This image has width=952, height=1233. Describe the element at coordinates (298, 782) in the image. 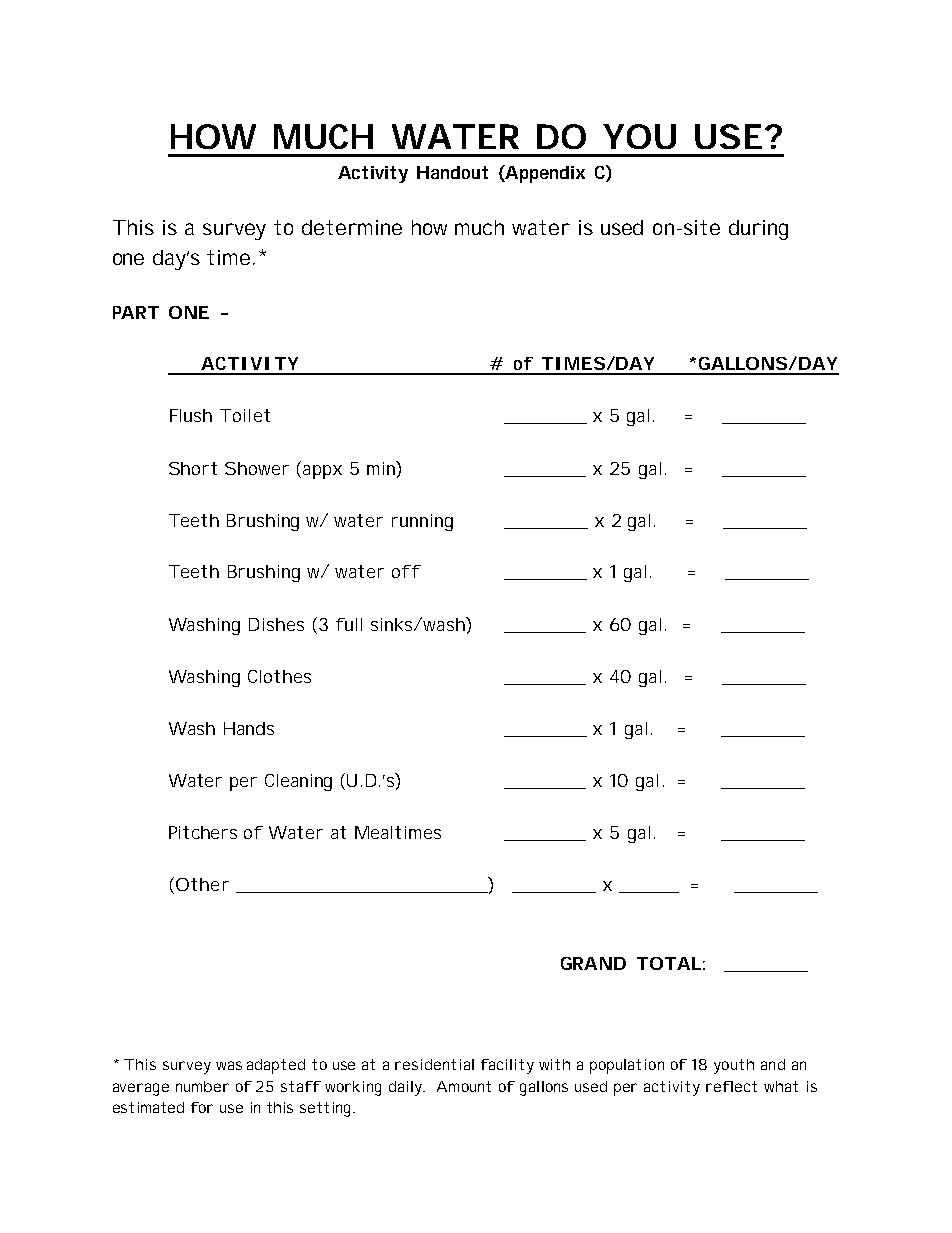

I see `Cleaning` at that location.
